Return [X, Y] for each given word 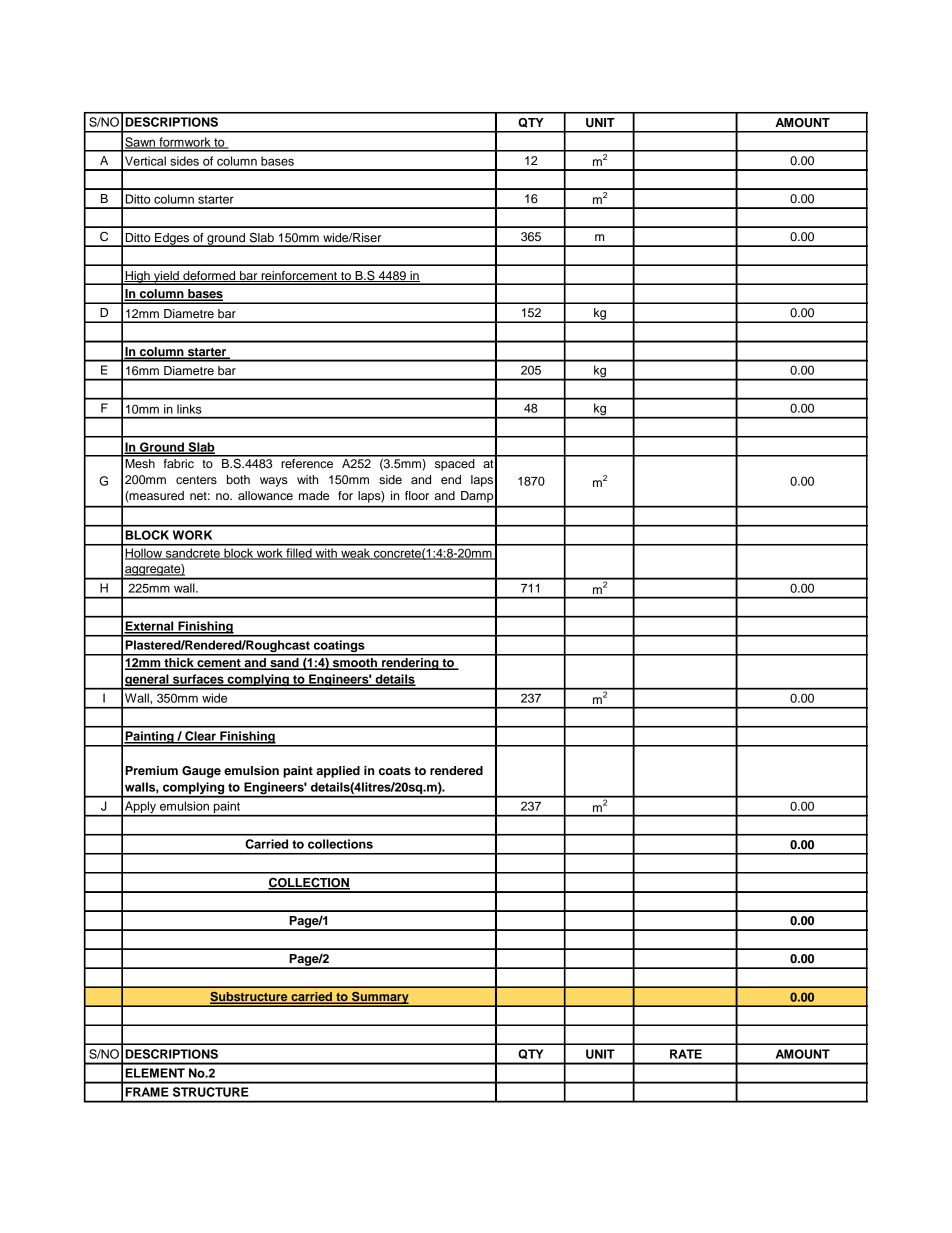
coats [395, 771]
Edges [172, 240]
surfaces [198, 680]
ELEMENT [155, 1073]
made [314, 495]
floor [417, 495]
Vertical [145, 161]
